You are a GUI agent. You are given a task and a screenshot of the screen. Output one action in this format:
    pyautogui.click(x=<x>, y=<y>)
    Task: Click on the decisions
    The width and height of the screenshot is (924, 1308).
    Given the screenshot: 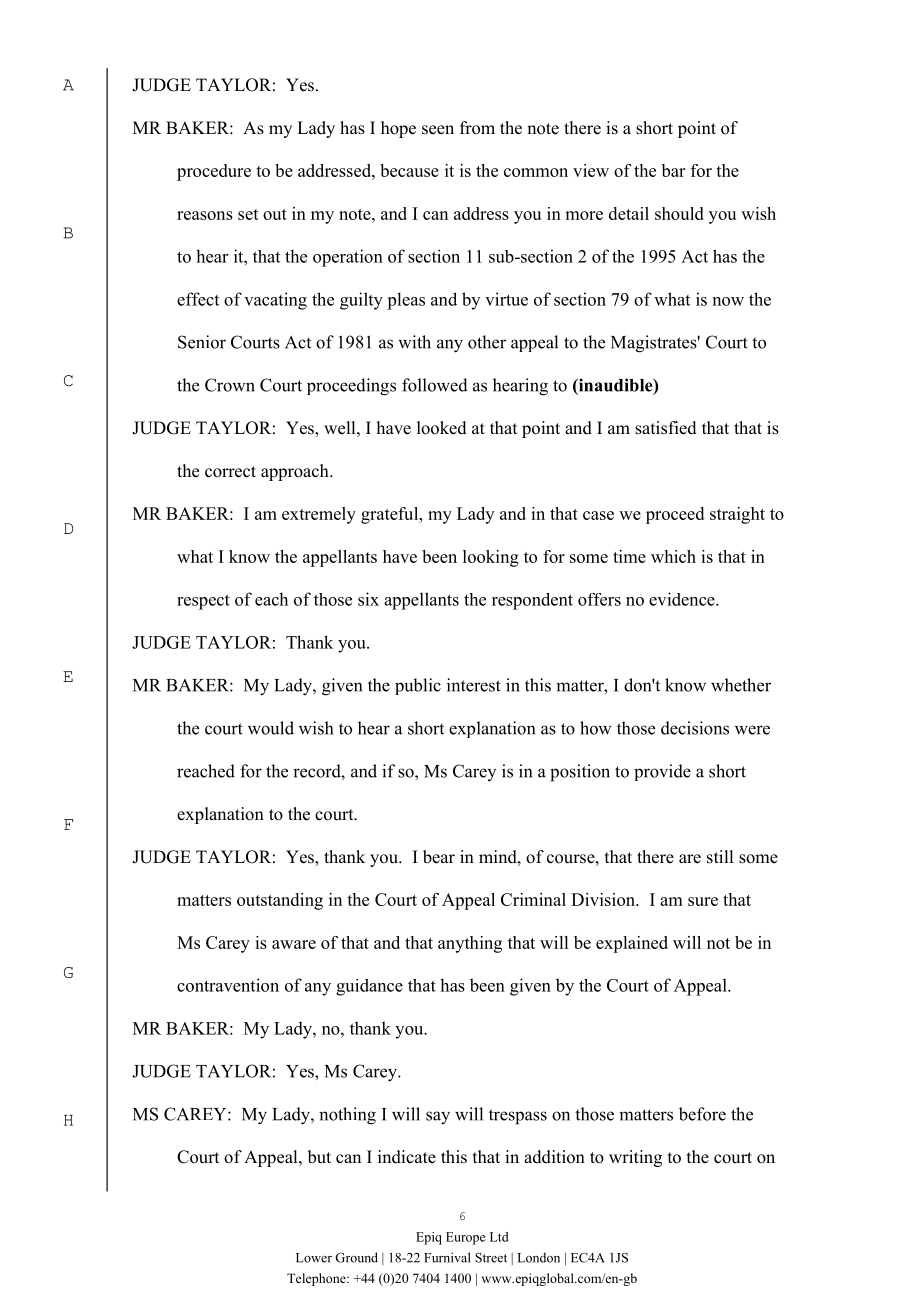 What is the action you would take?
    pyautogui.click(x=695, y=728)
